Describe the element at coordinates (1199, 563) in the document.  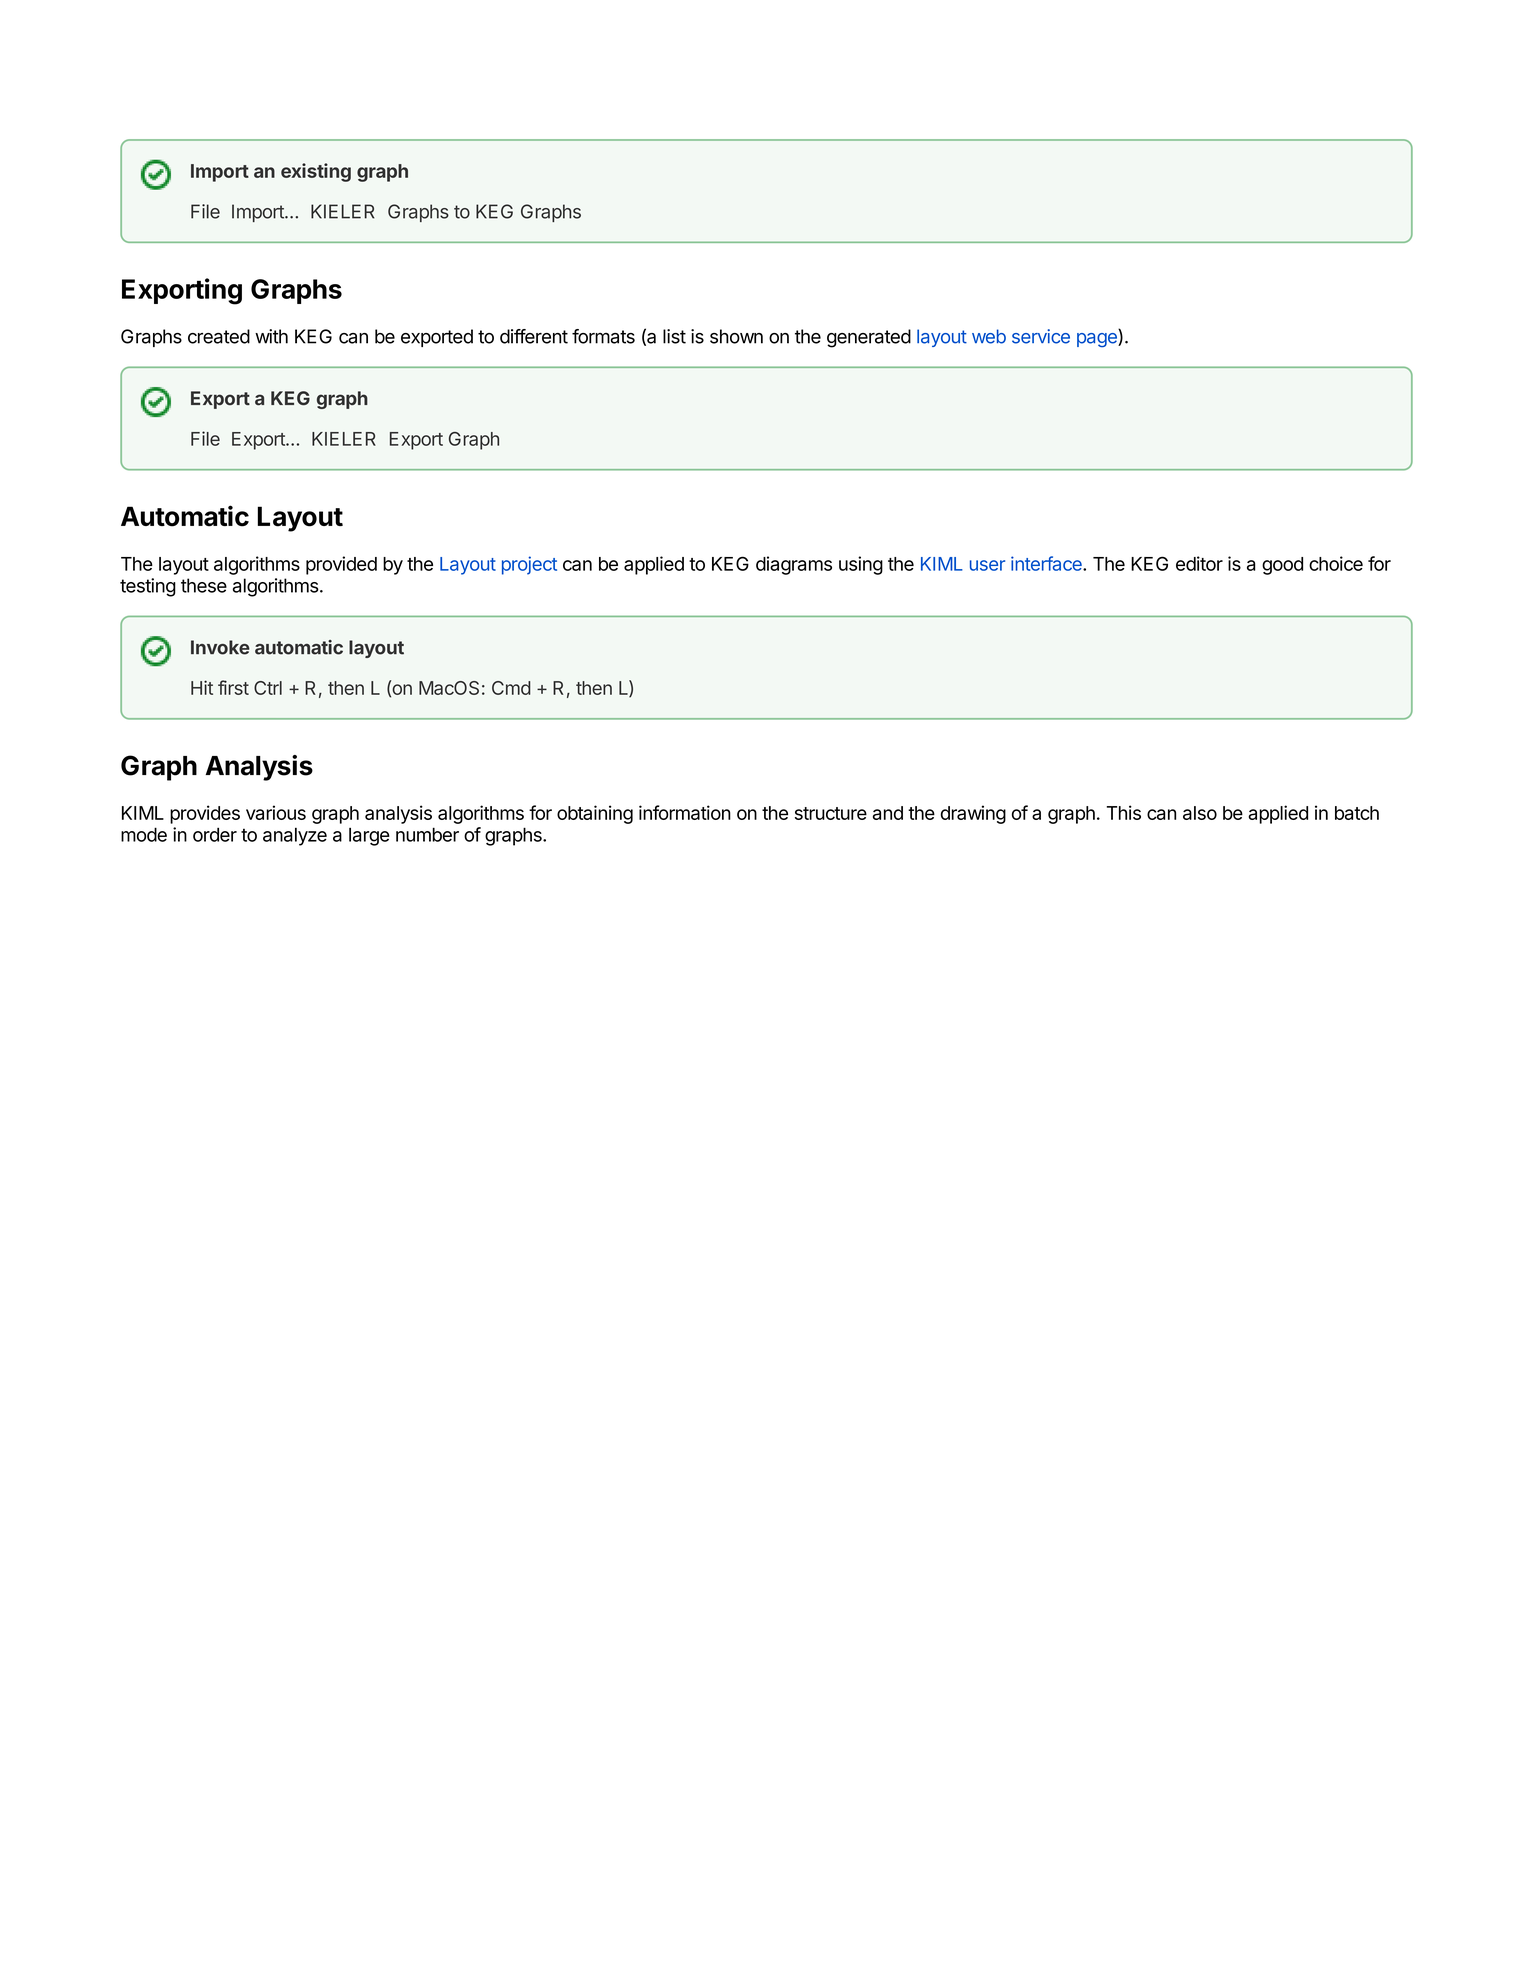
I see `editor` at that location.
